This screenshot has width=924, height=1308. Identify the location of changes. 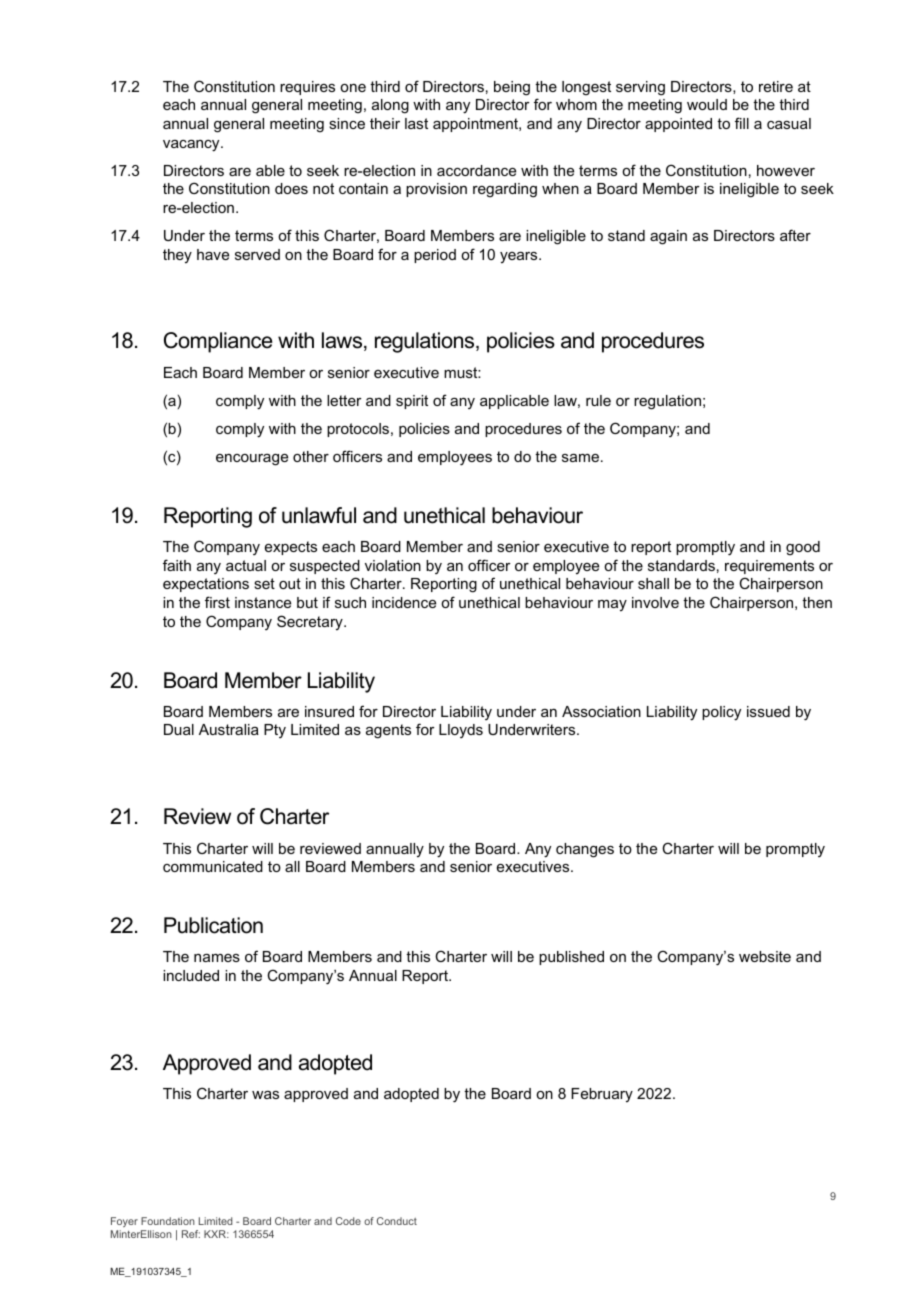
(585, 850).
